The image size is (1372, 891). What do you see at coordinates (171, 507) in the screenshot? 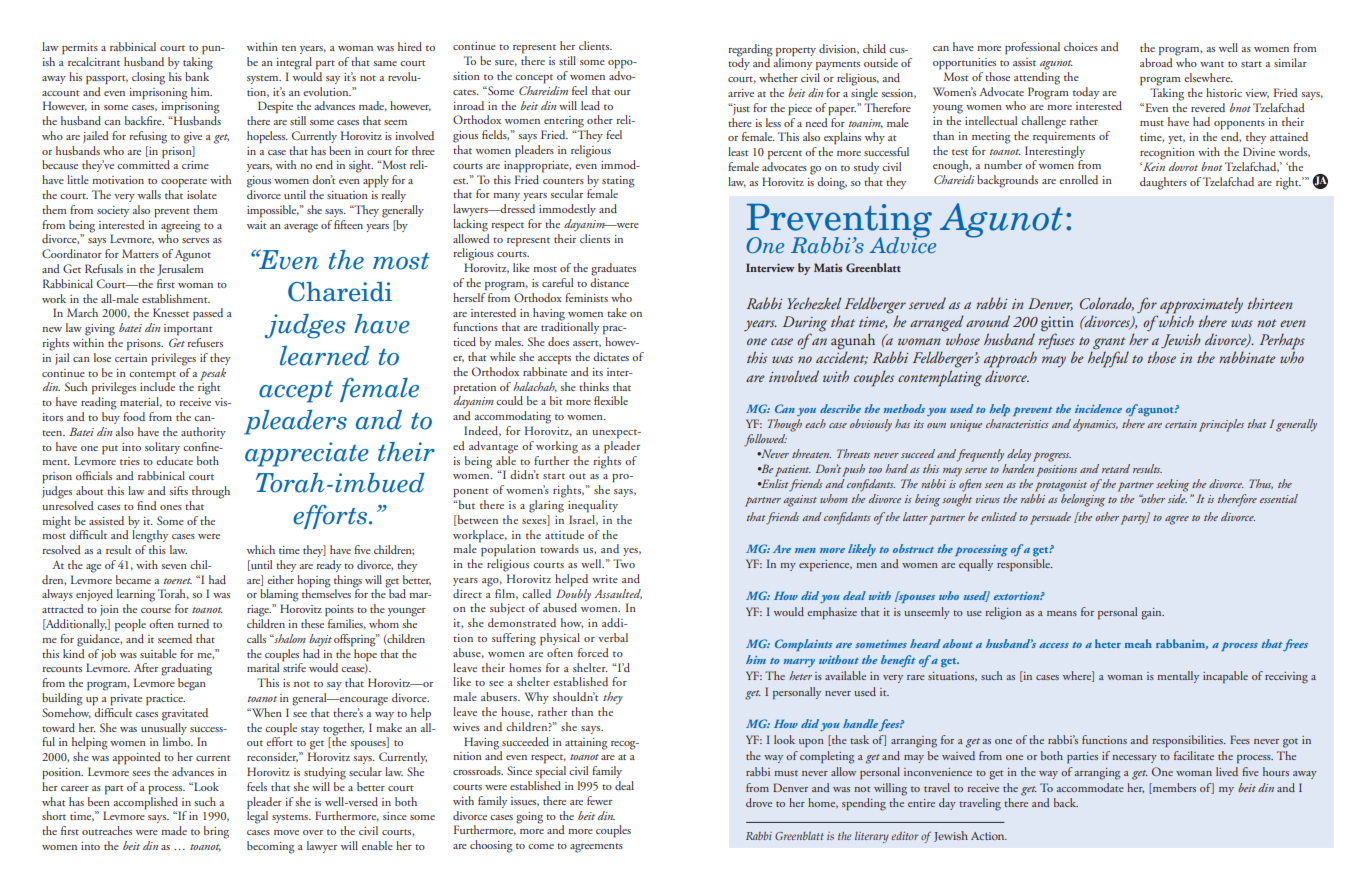
I see `ones` at bounding box center [171, 507].
